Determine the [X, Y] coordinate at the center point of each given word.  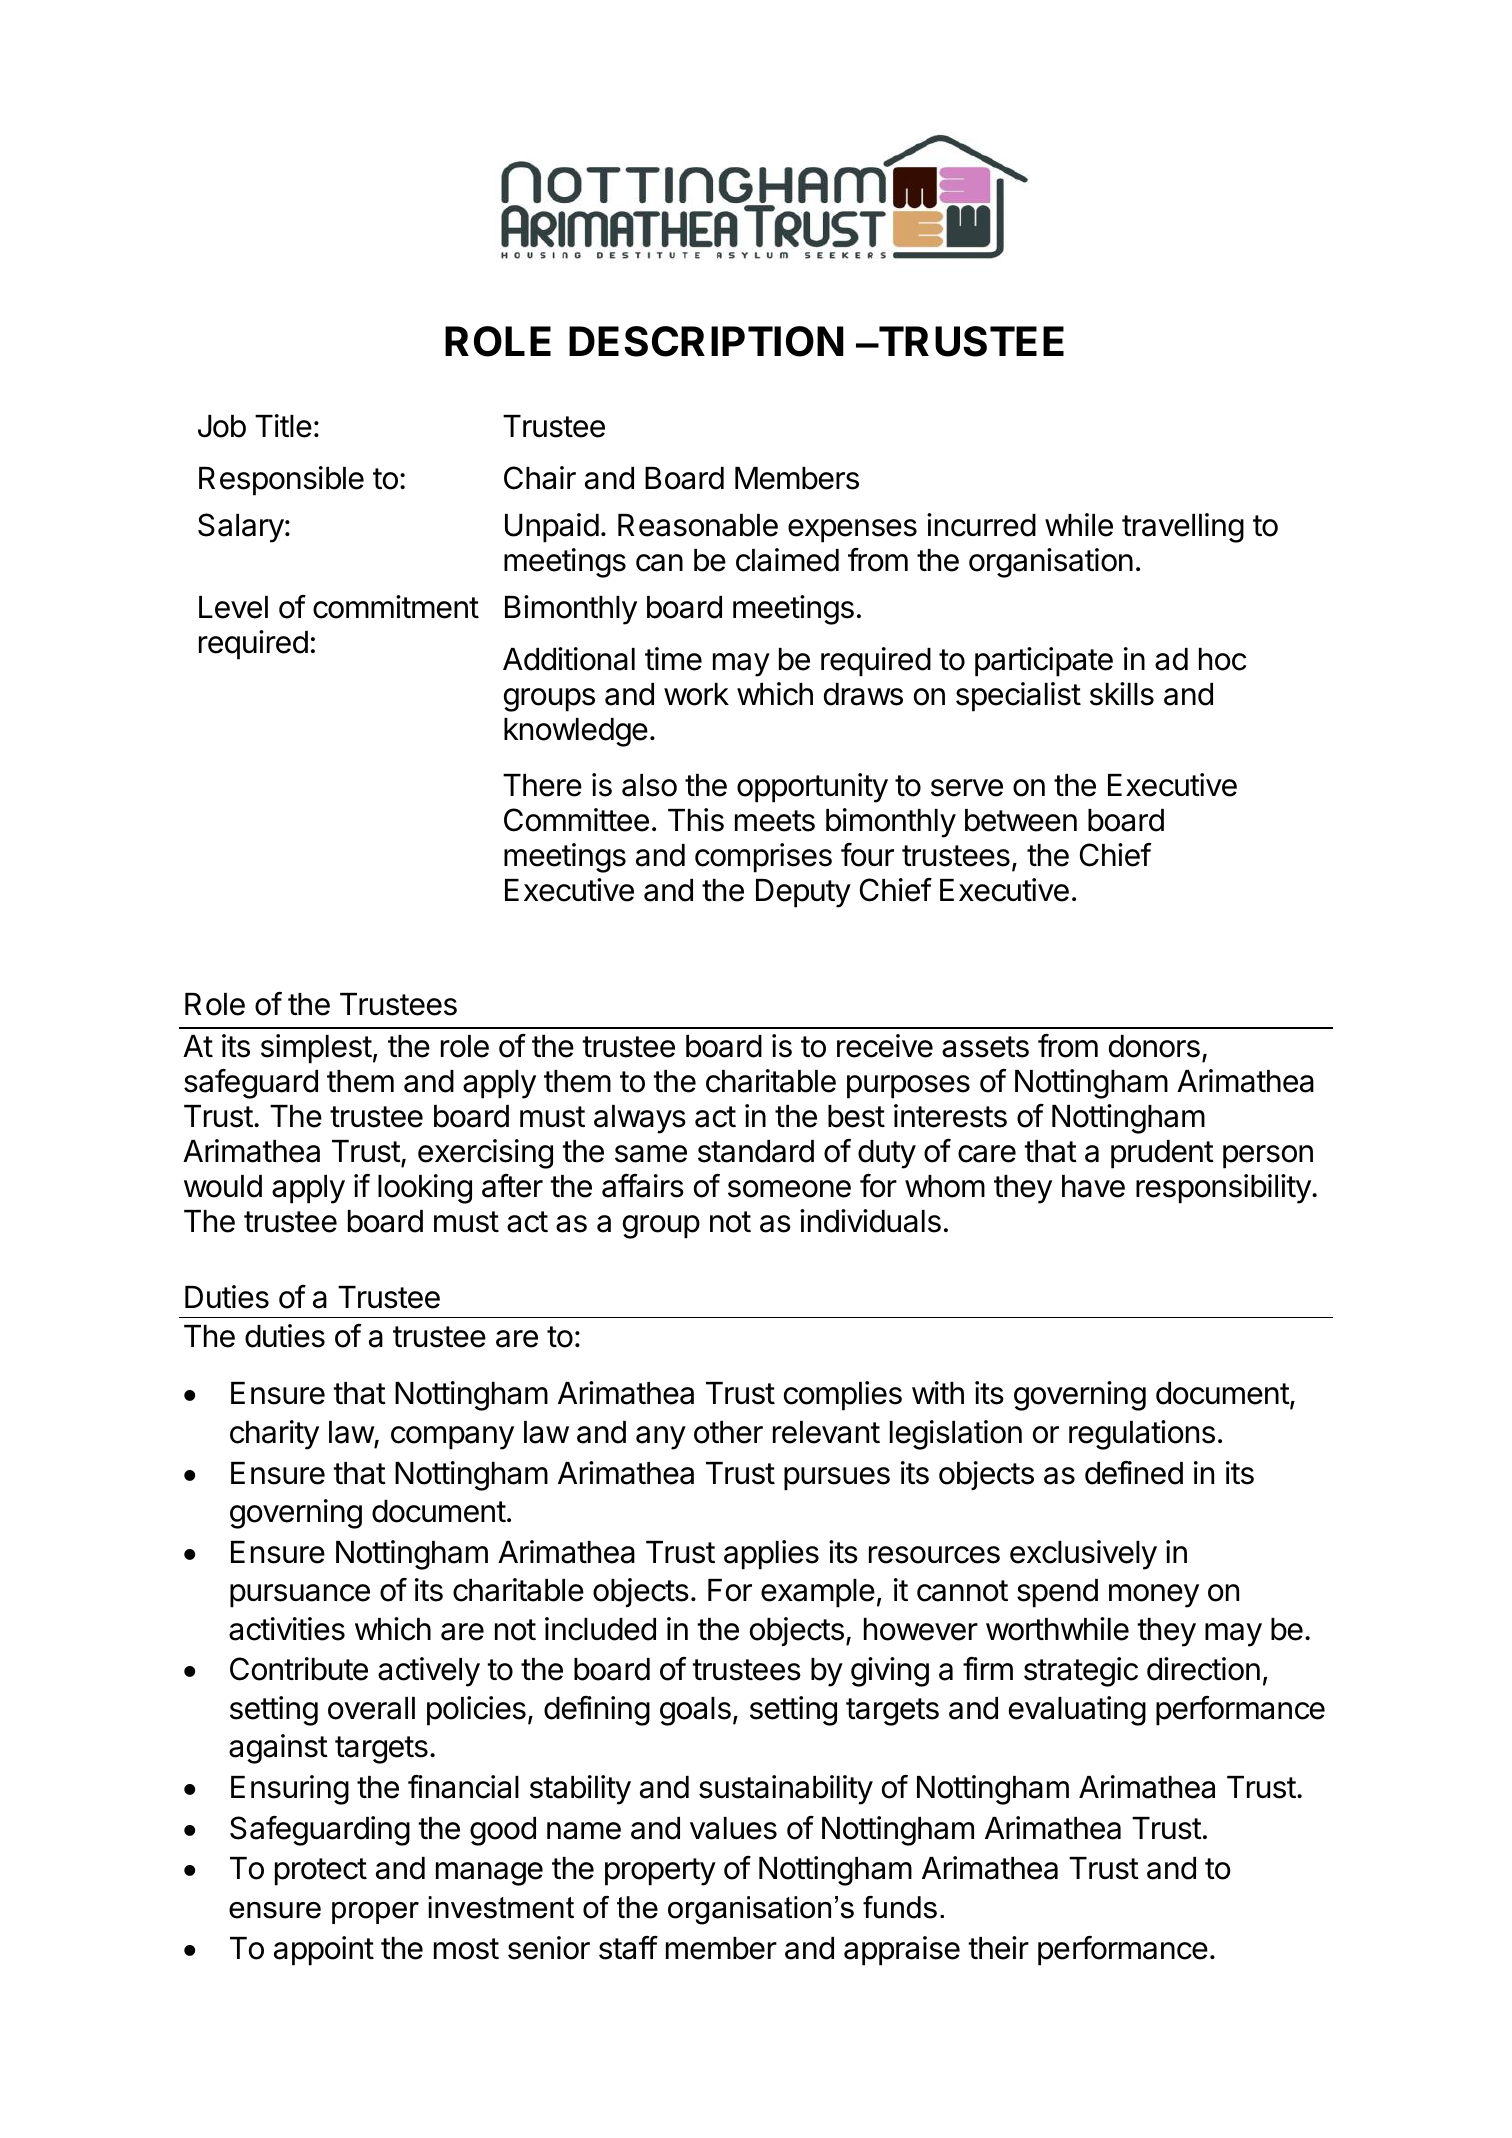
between [1021, 820]
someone [789, 1189]
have [1093, 1186]
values [733, 1828]
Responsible [281, 481]
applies [771, 1555]
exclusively [1083, 1555]
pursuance [300, 1596]
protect [321, 1872]
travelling [1183, 528]
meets [775, 821]
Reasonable [698, 525]
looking [425, 1189]
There [542, 785]
